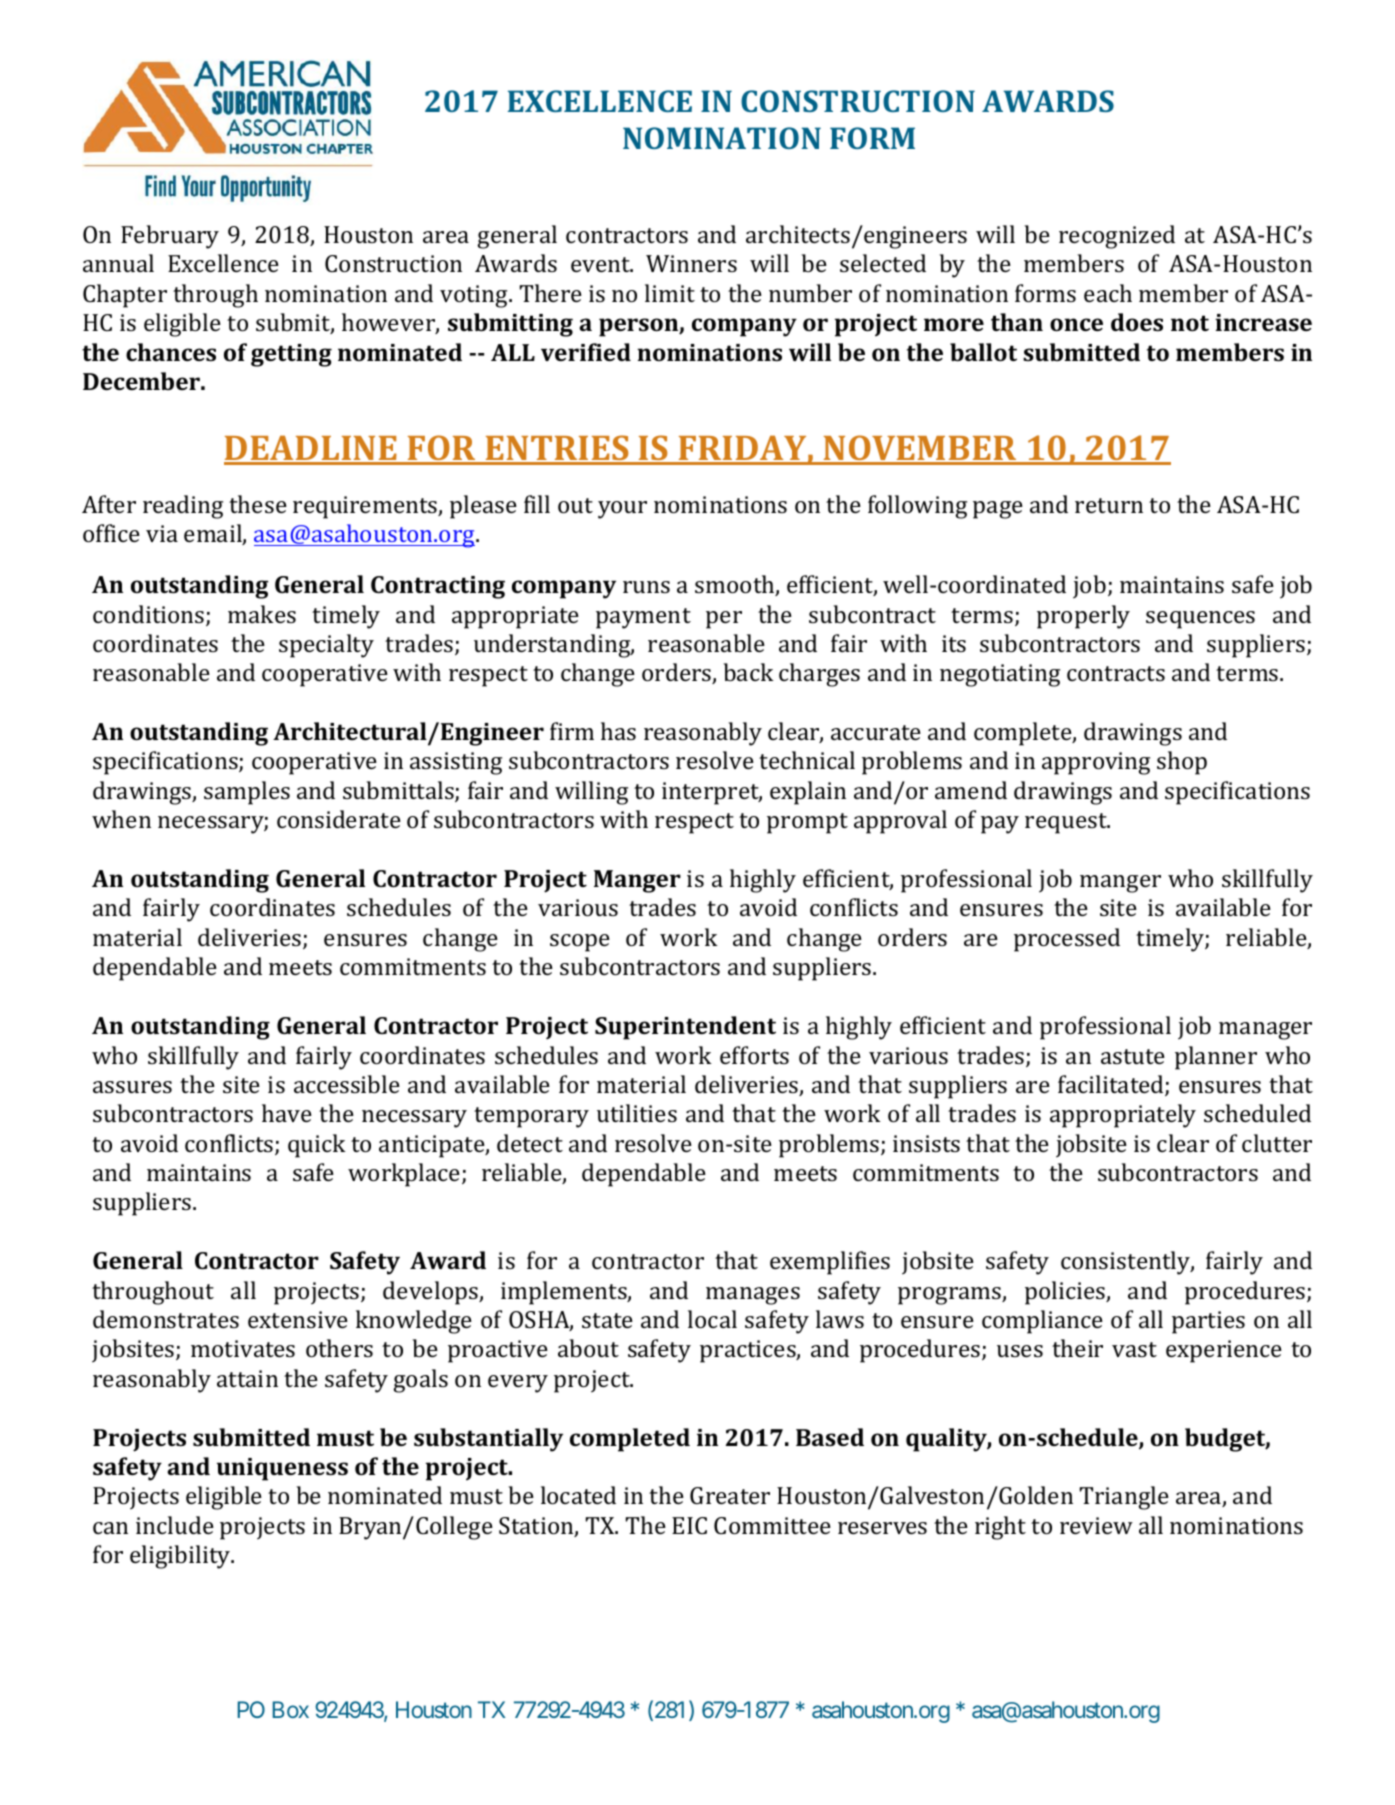 The width and height of the screenshot is (1395, 1805). I want to click on attain, so click(247, 1378).
